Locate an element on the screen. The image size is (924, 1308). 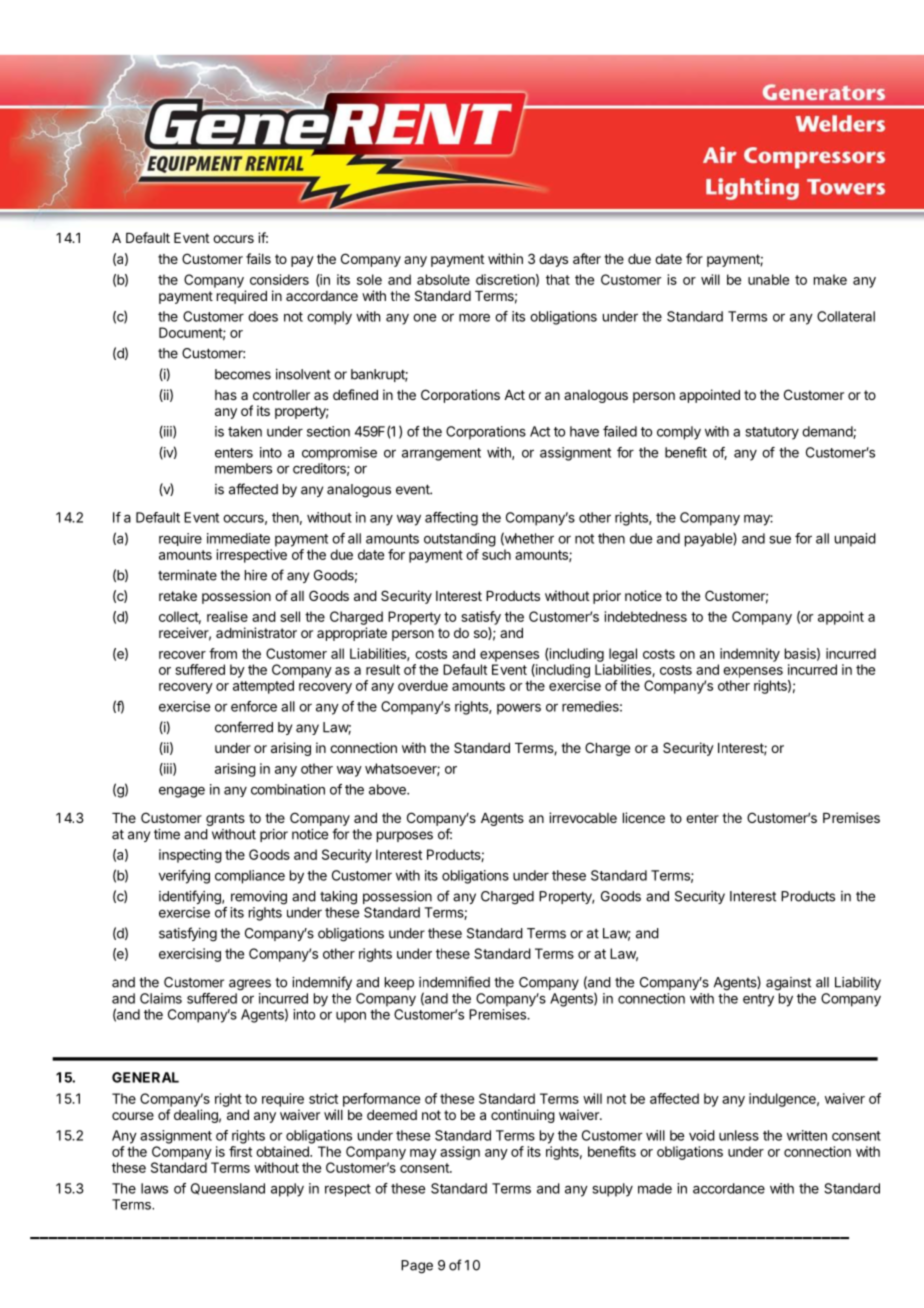
outstanding is located at coordinates (460, 540).
